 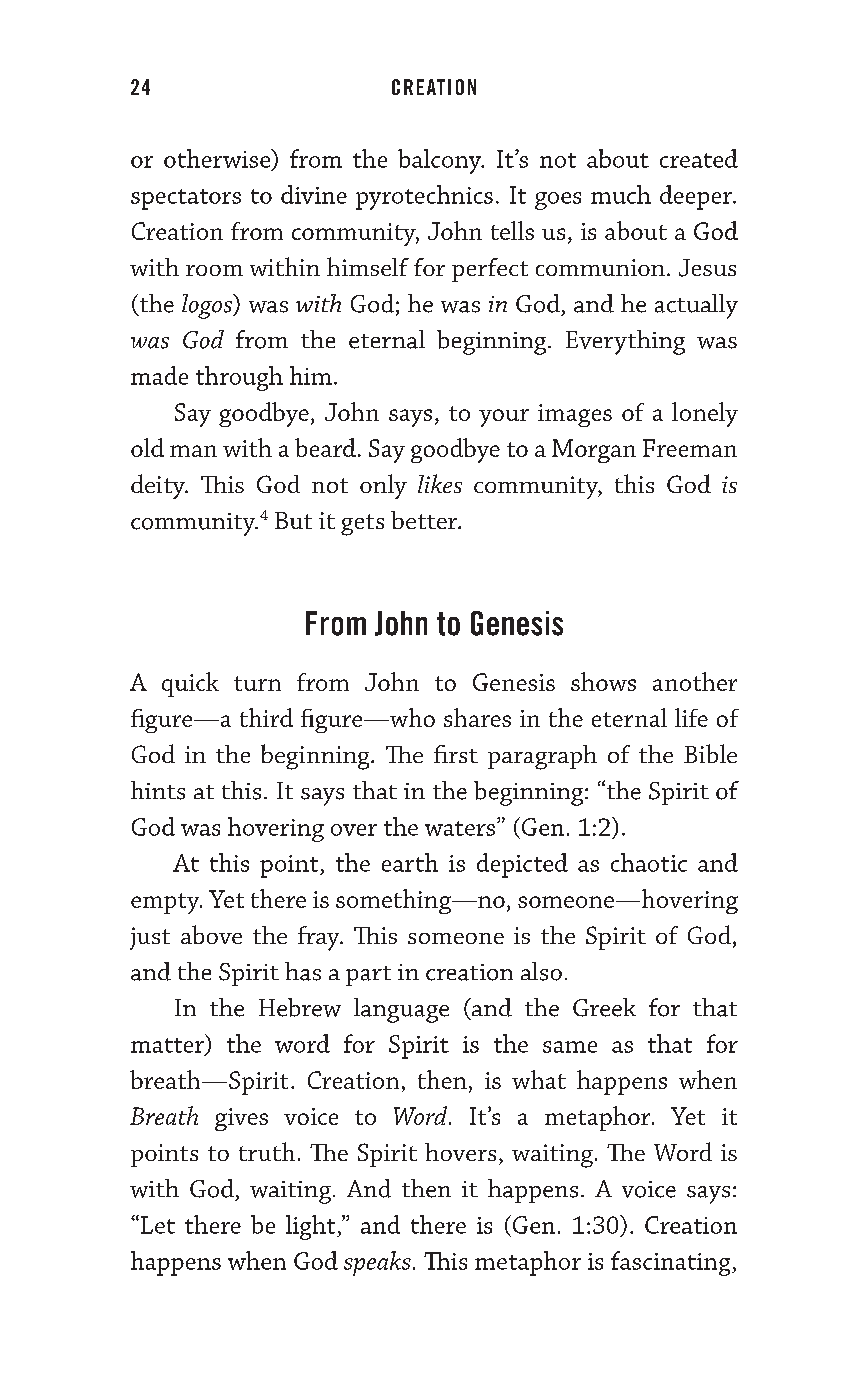 I want to click on pyrotechnics, so click(x=424, y=197).
